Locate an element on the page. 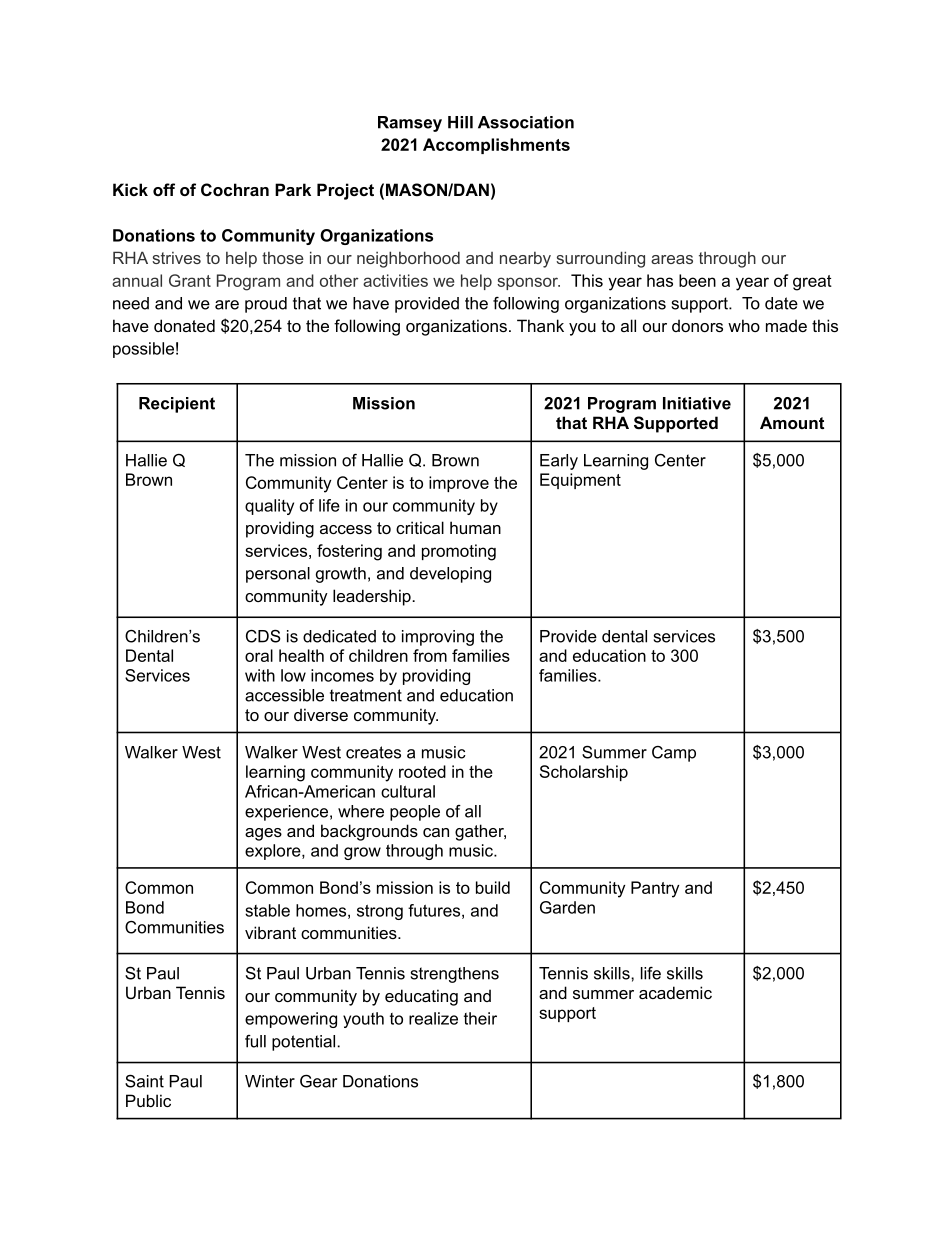 The image size is (952, 1233). Initiative is located at coordinates (697, 403).
